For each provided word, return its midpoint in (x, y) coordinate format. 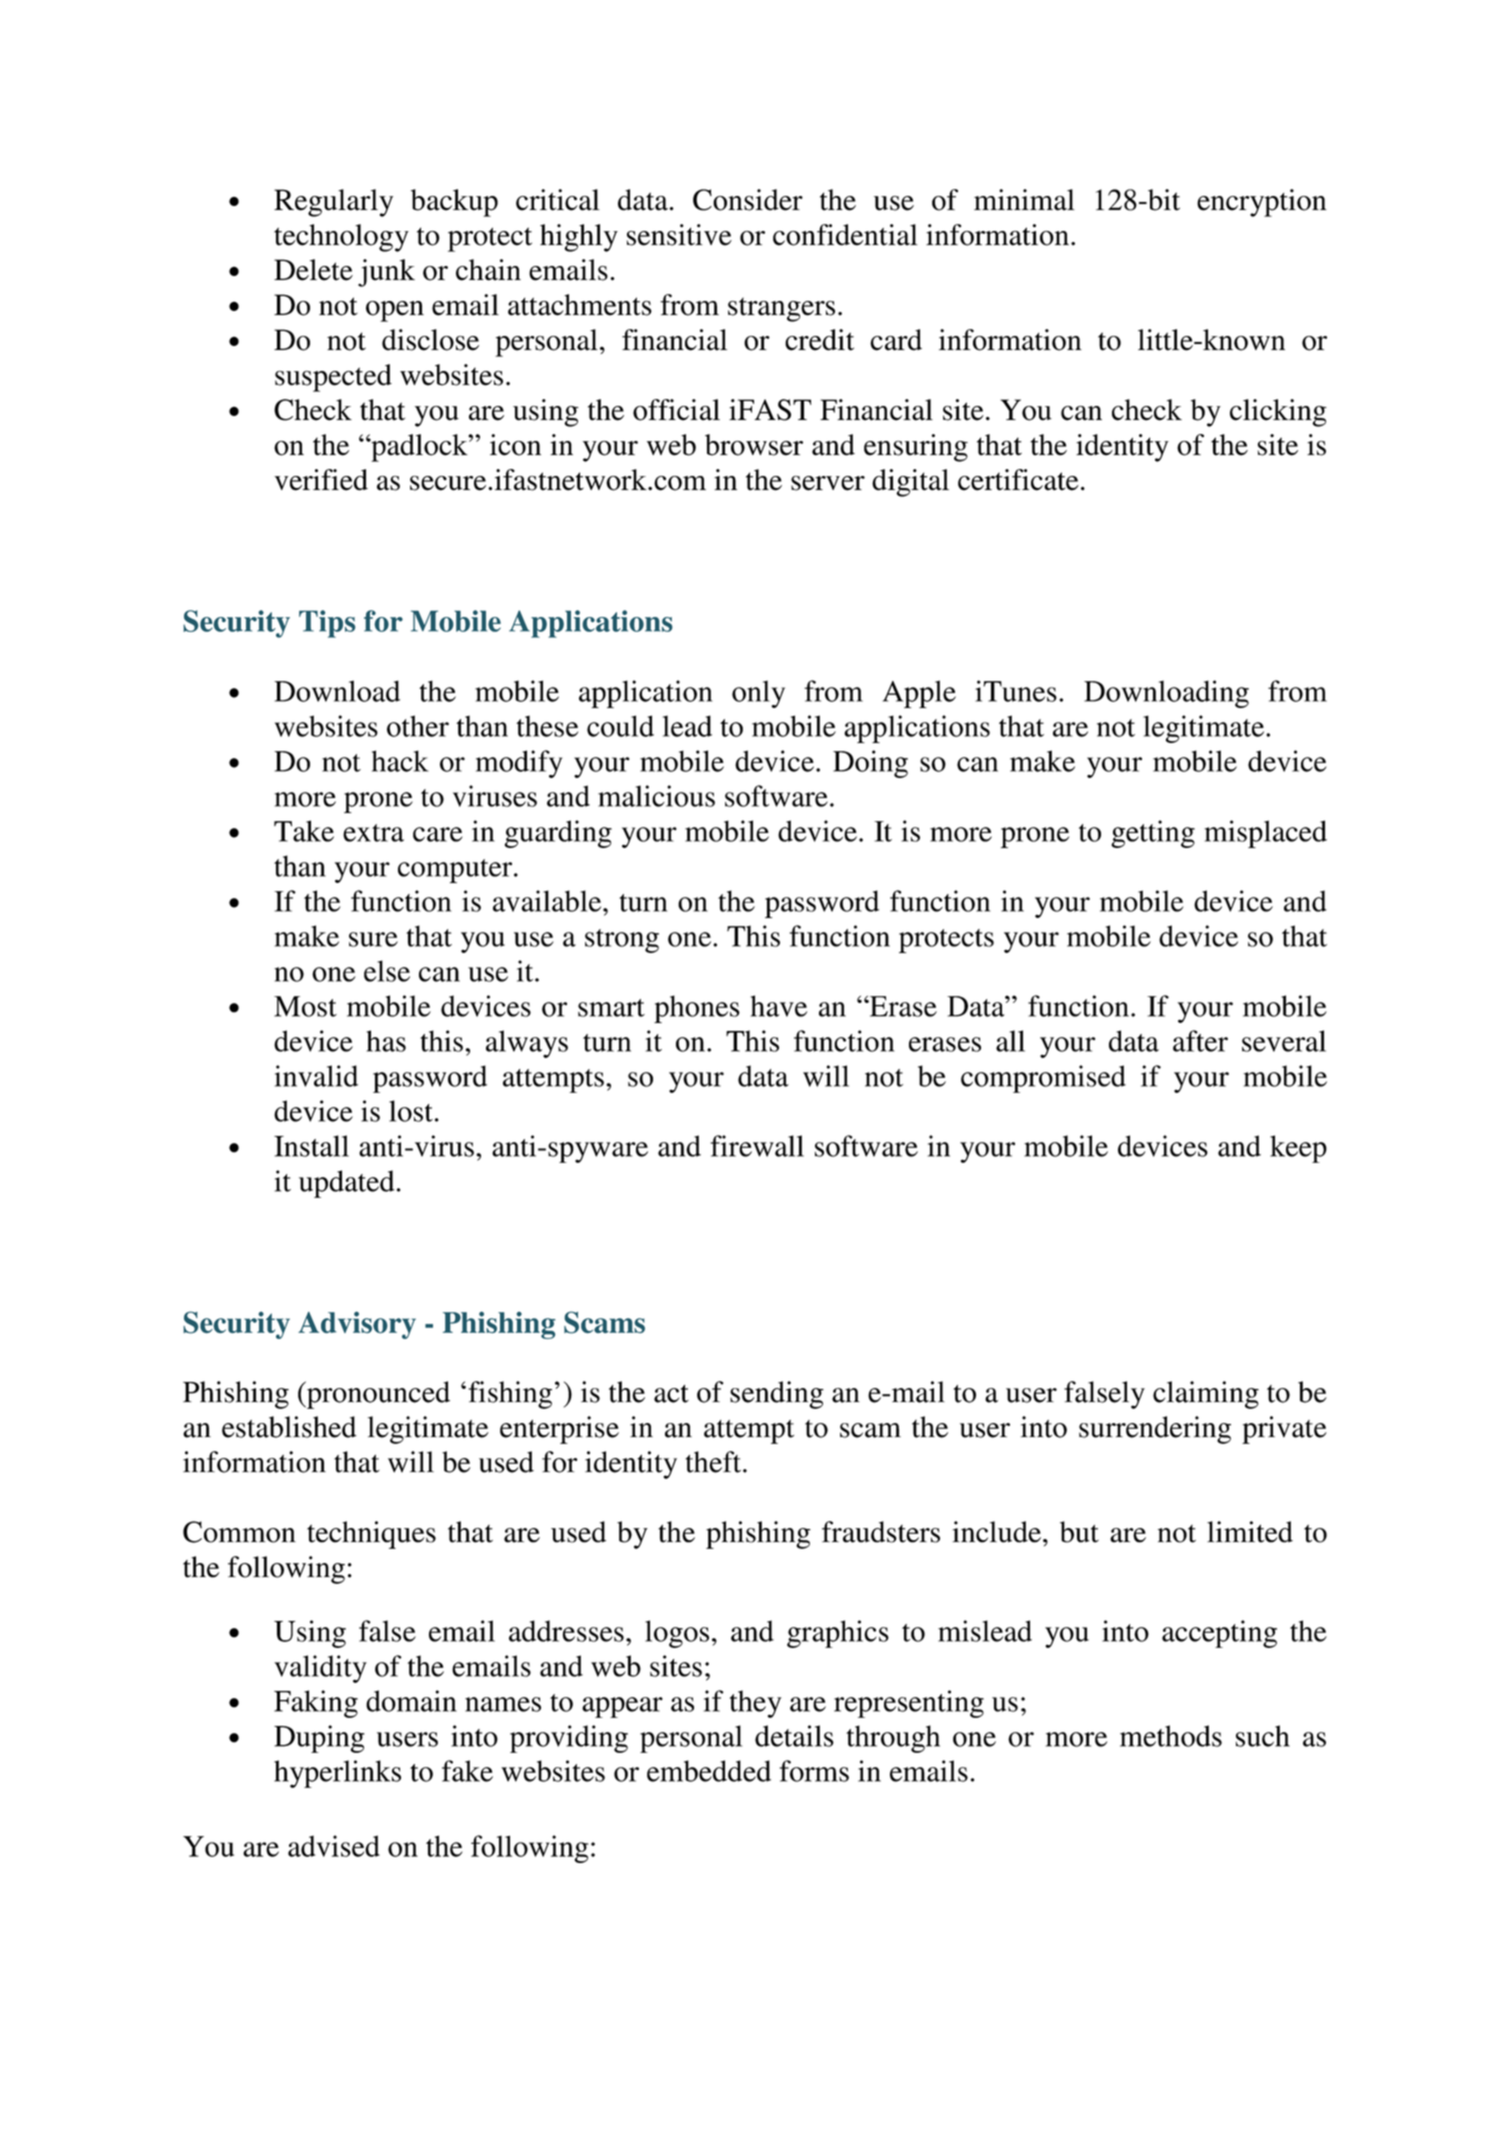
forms (814, 1771)
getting (1153, 834)
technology (341, 238)
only (758, 694)
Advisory (357, 1325)
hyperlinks (337, 1774)
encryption (1262, 203)
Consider (748, 200)
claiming (1206, 1395)
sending (777, 1395)
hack (400, 761)
